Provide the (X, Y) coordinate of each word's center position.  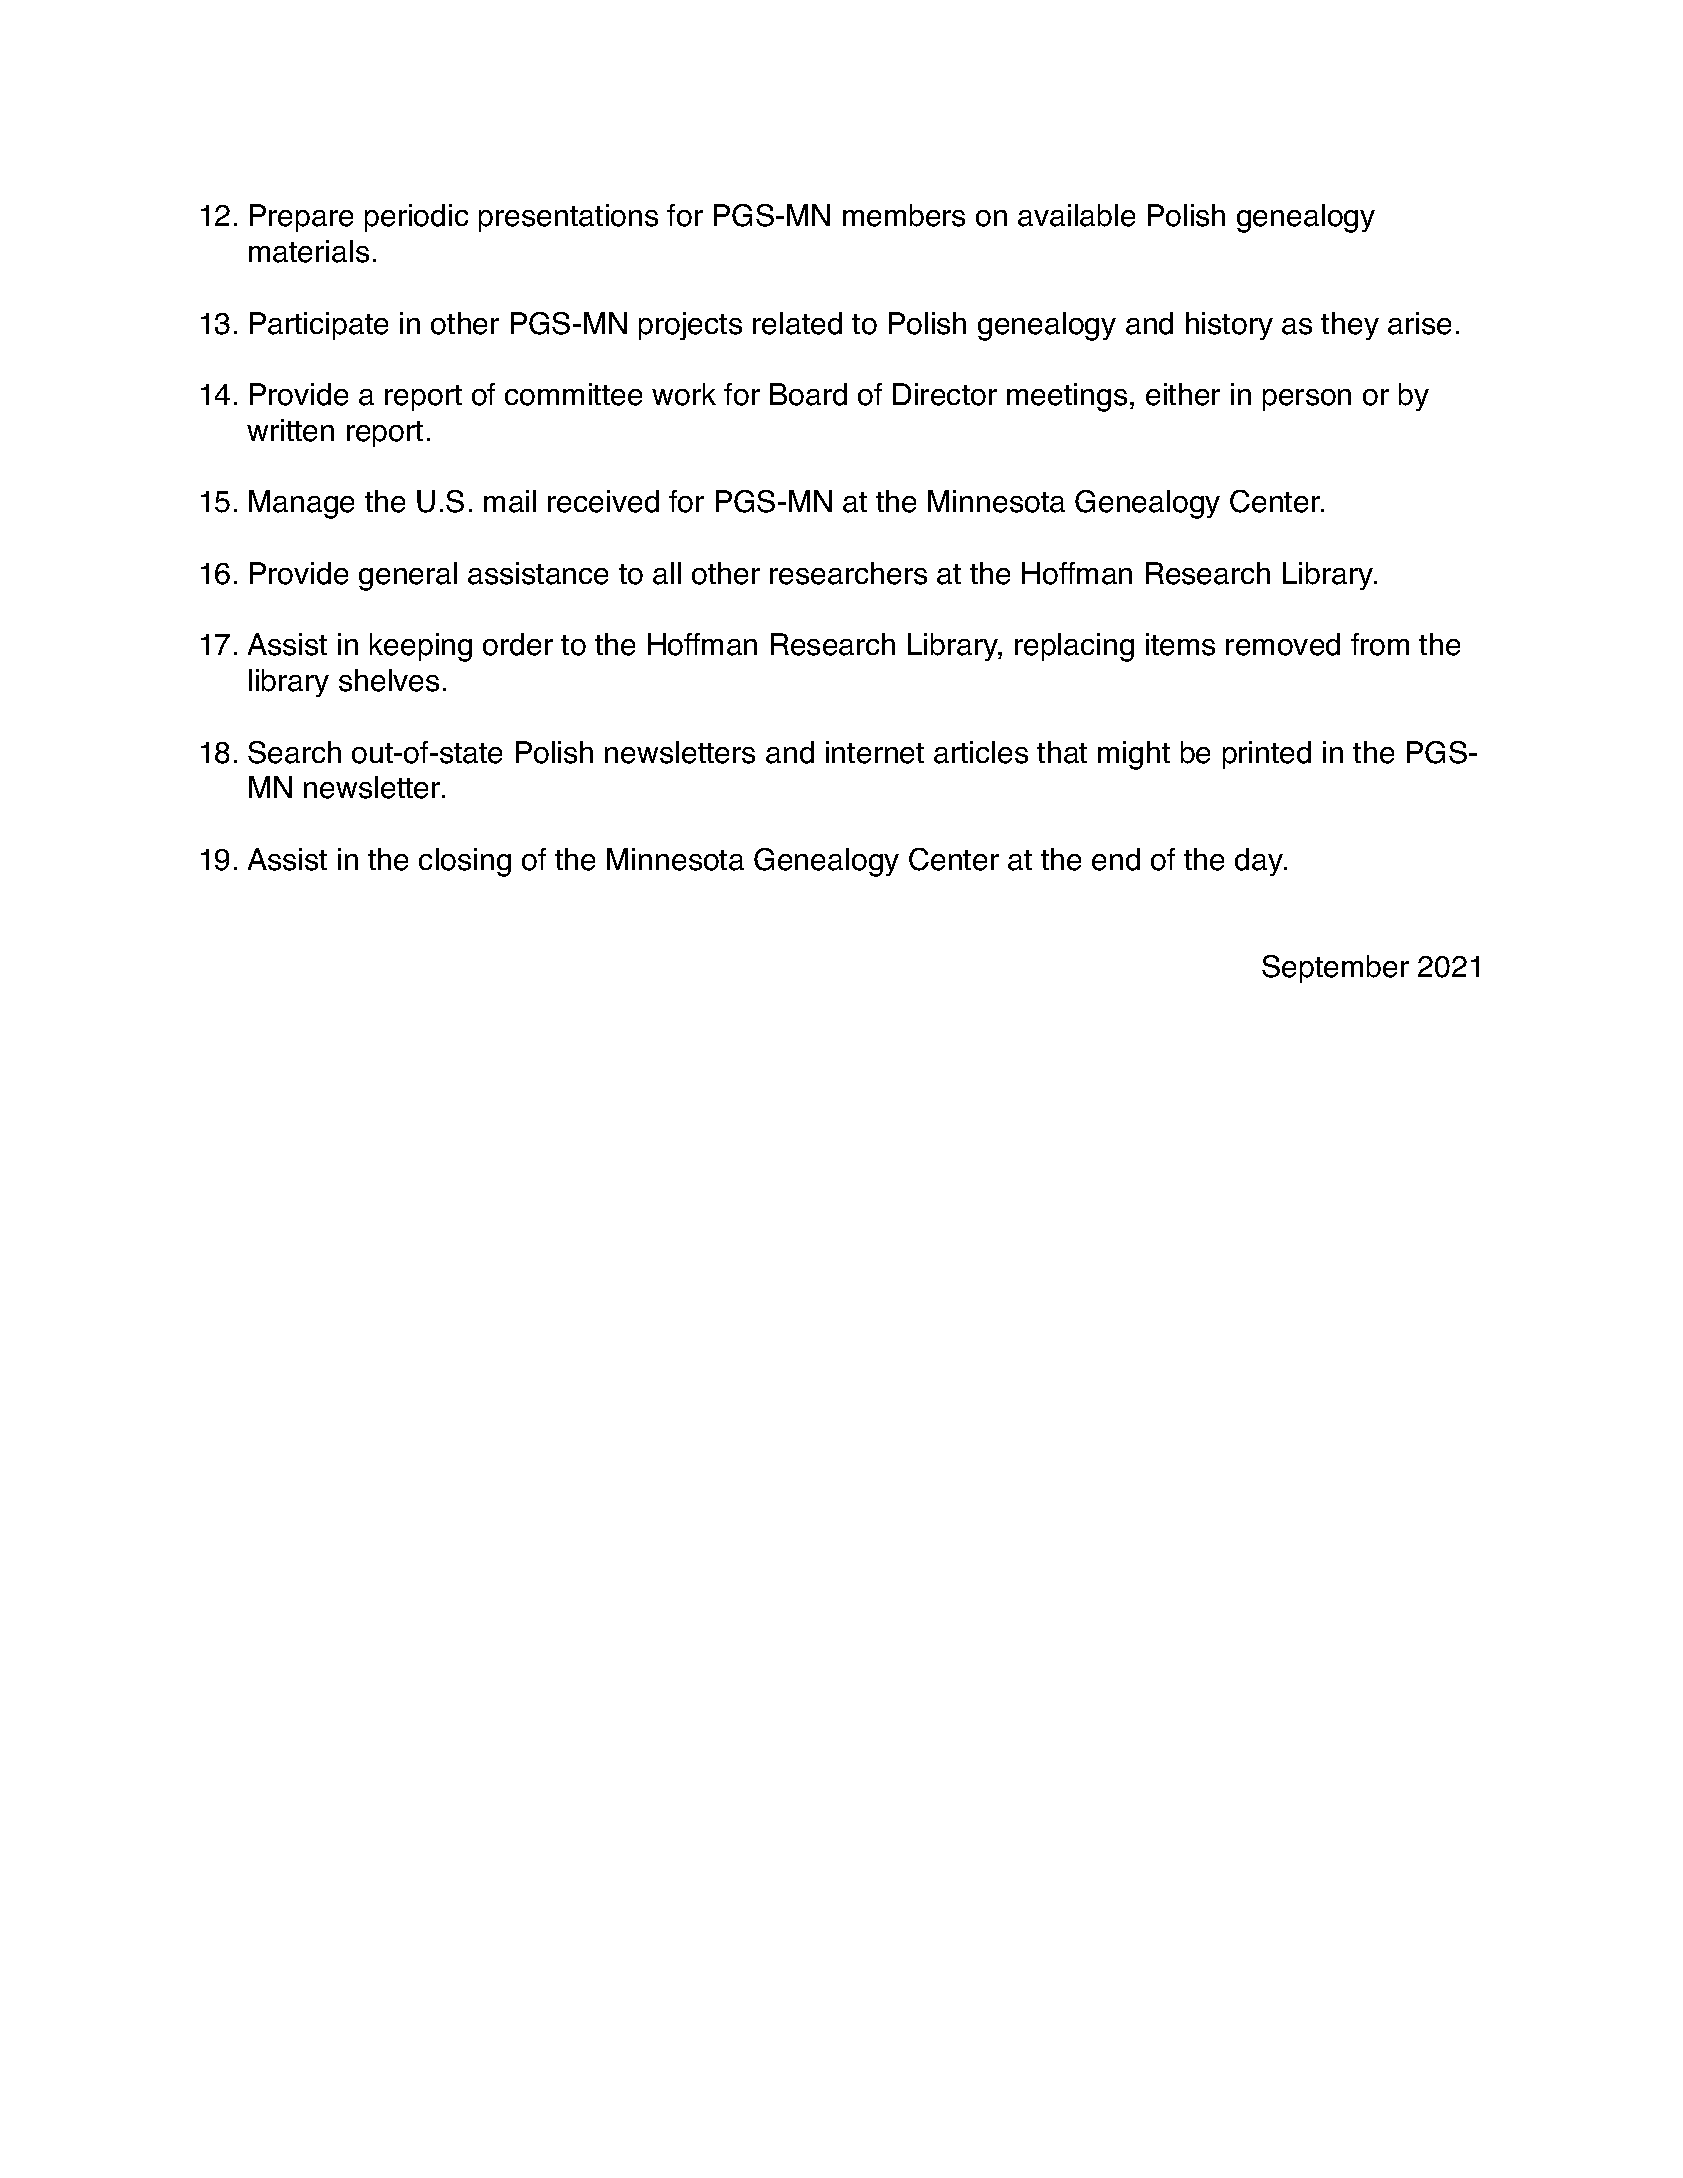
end (1116, 859)
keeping (421, 647)
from (1380, 644)
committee (573, 394)
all (667, 573)
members (904, 215)
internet (875, 752)
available (1076, 215)
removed (1283, 644)
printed (1267, 755)
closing (465, 862)
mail (510, 501)
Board (808, 394)
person (1307, 400)
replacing (1074, 647)
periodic (416, 218)
